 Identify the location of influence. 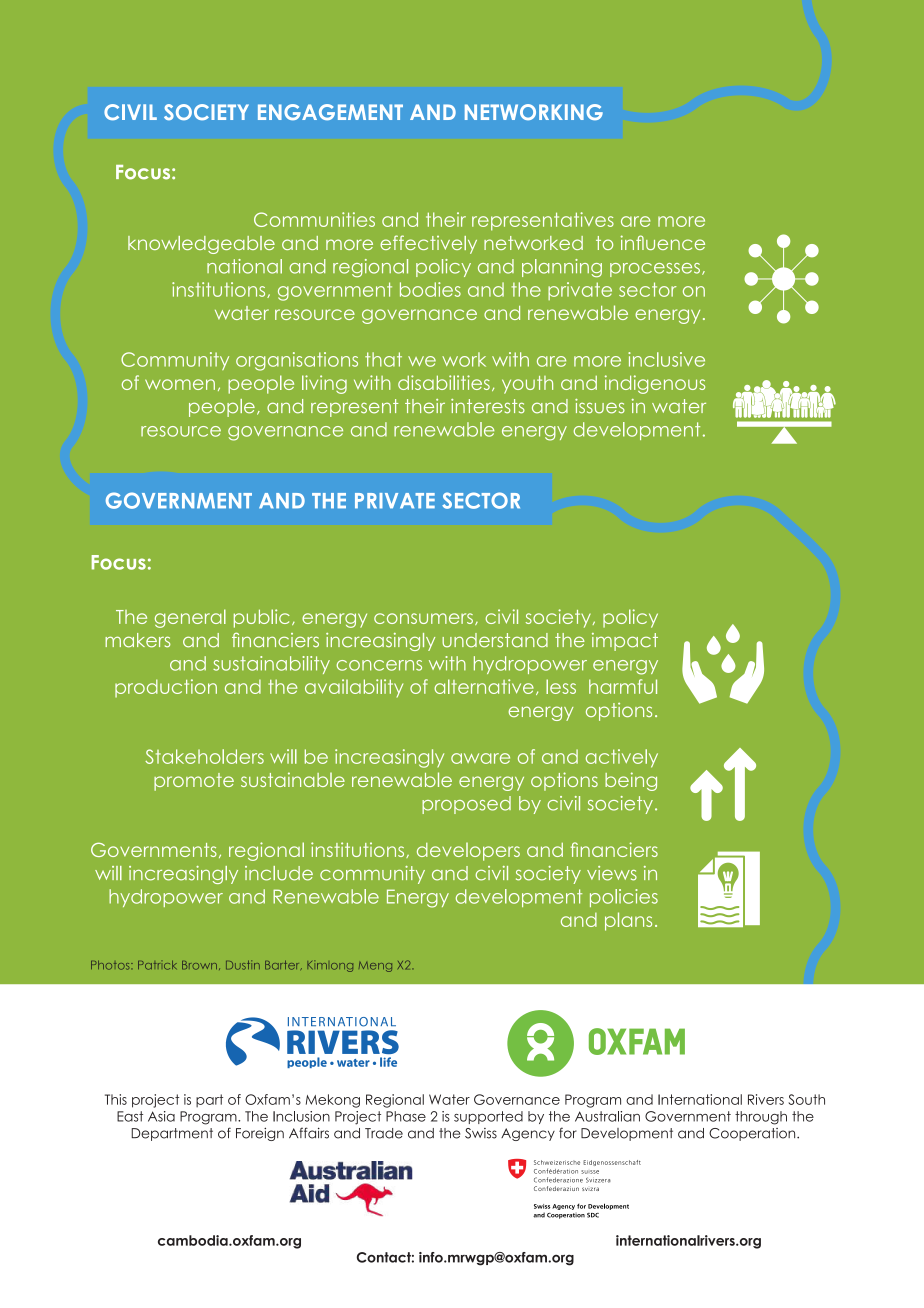
(663, 242).
